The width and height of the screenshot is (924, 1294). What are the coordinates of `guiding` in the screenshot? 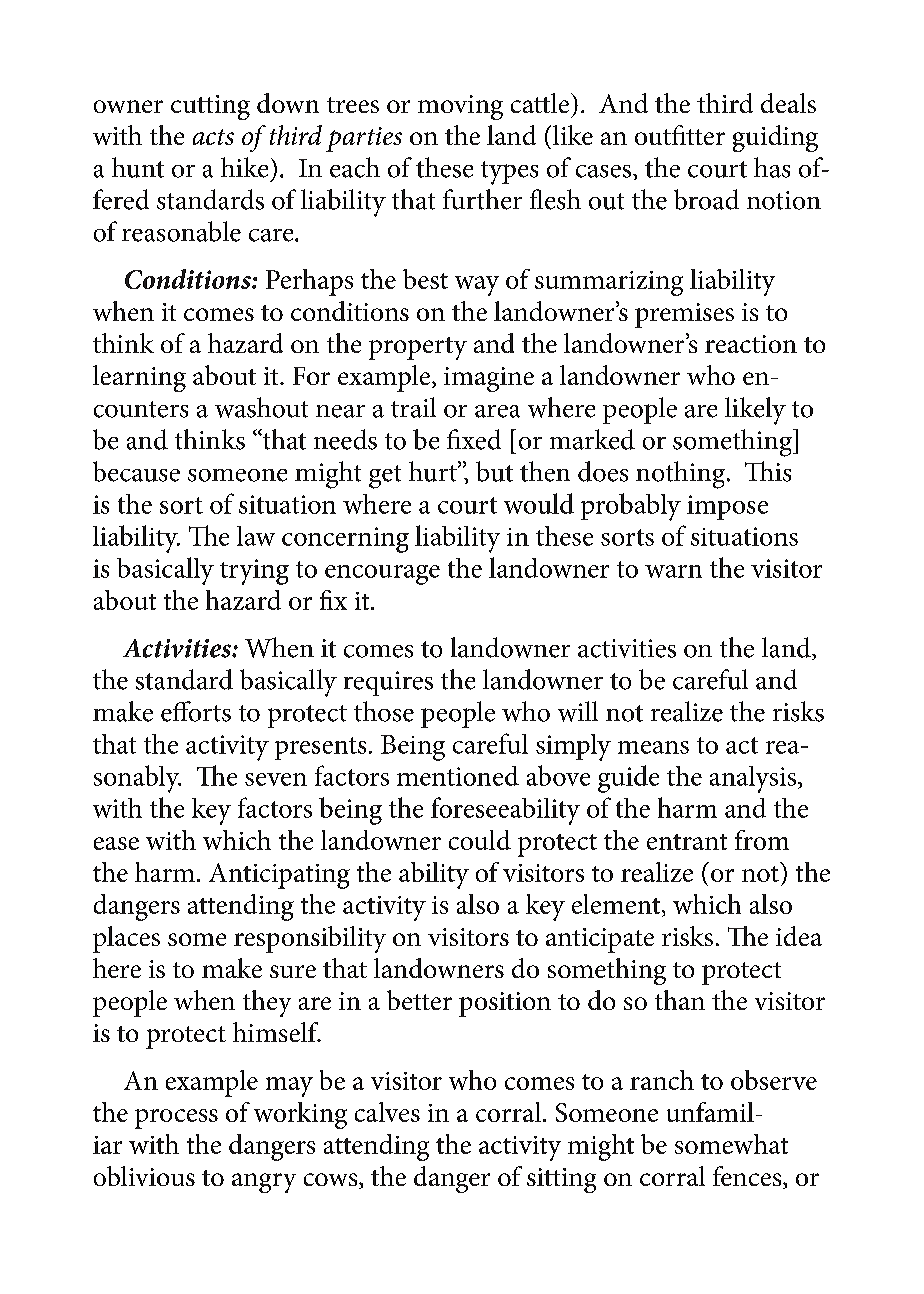 It's located at (775, 138).
